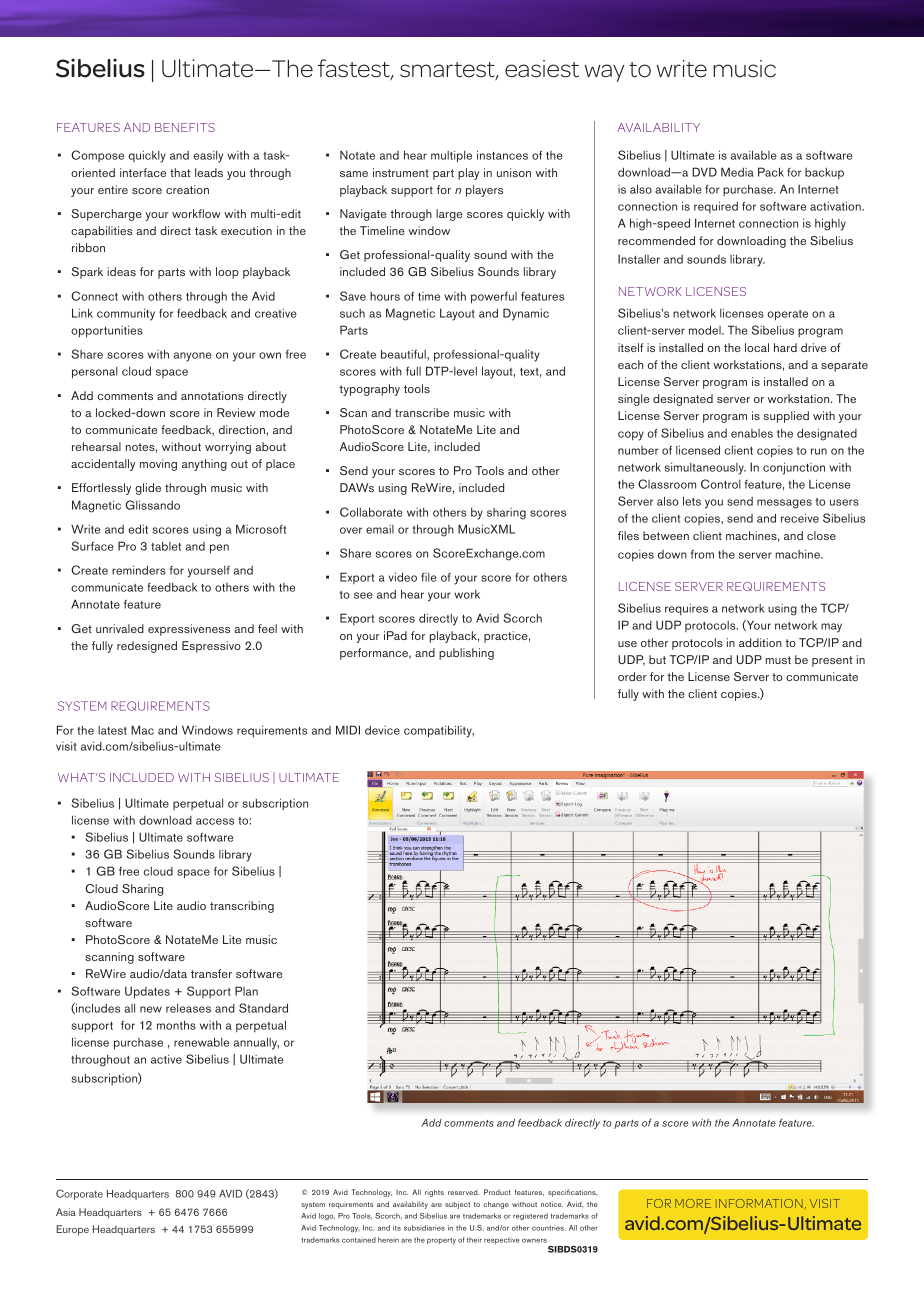 The width and height of the page is (924, 1308). Describe the element at coordinates (737, 172) in the page. I see `Media` at that location.
